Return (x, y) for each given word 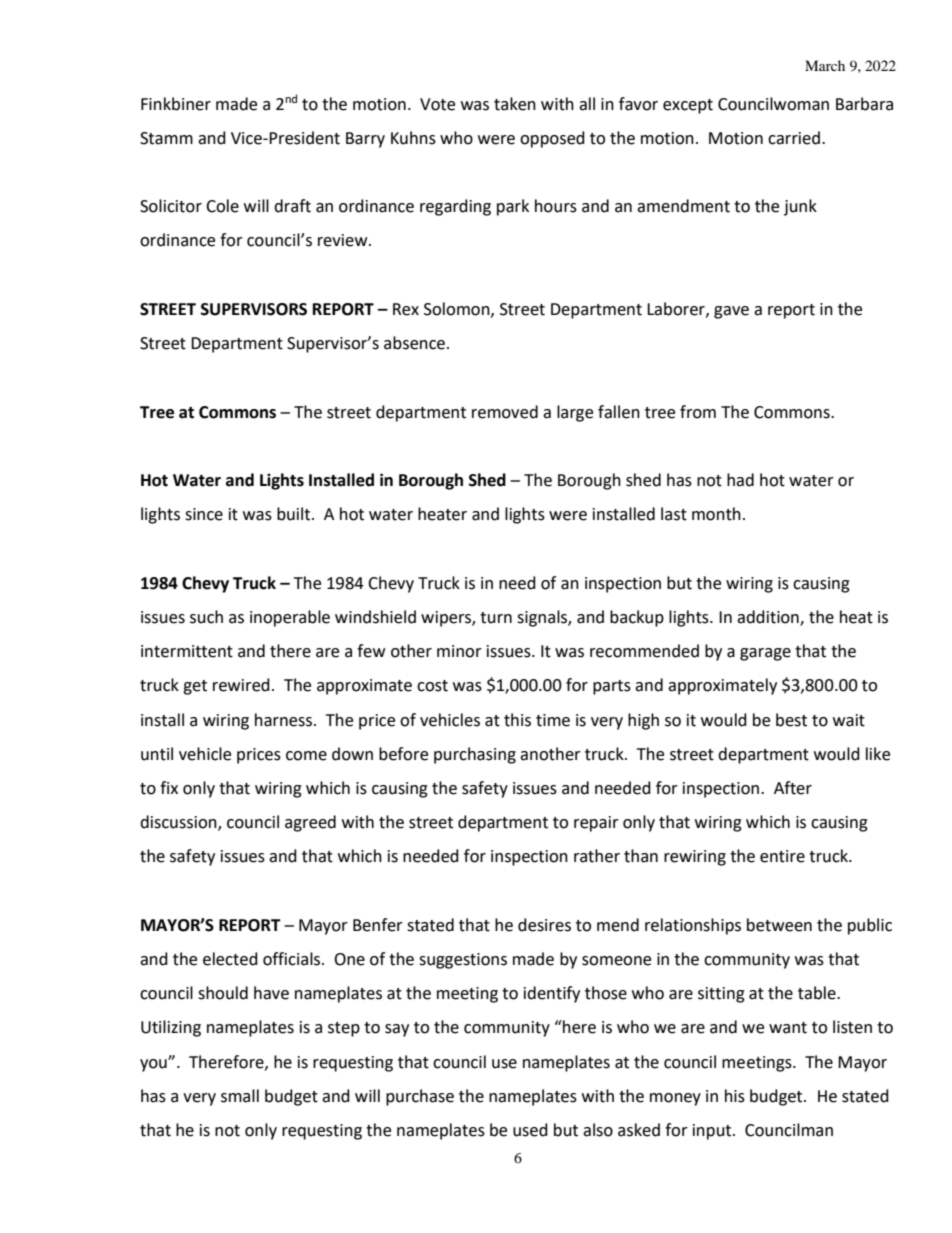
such (206, 617)
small (240, 1096)
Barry (365, 140)
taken (515, 104)
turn (496, 618)
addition (769, 617)
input (713, 1132)
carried (794, 138)
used (530, 1130)
